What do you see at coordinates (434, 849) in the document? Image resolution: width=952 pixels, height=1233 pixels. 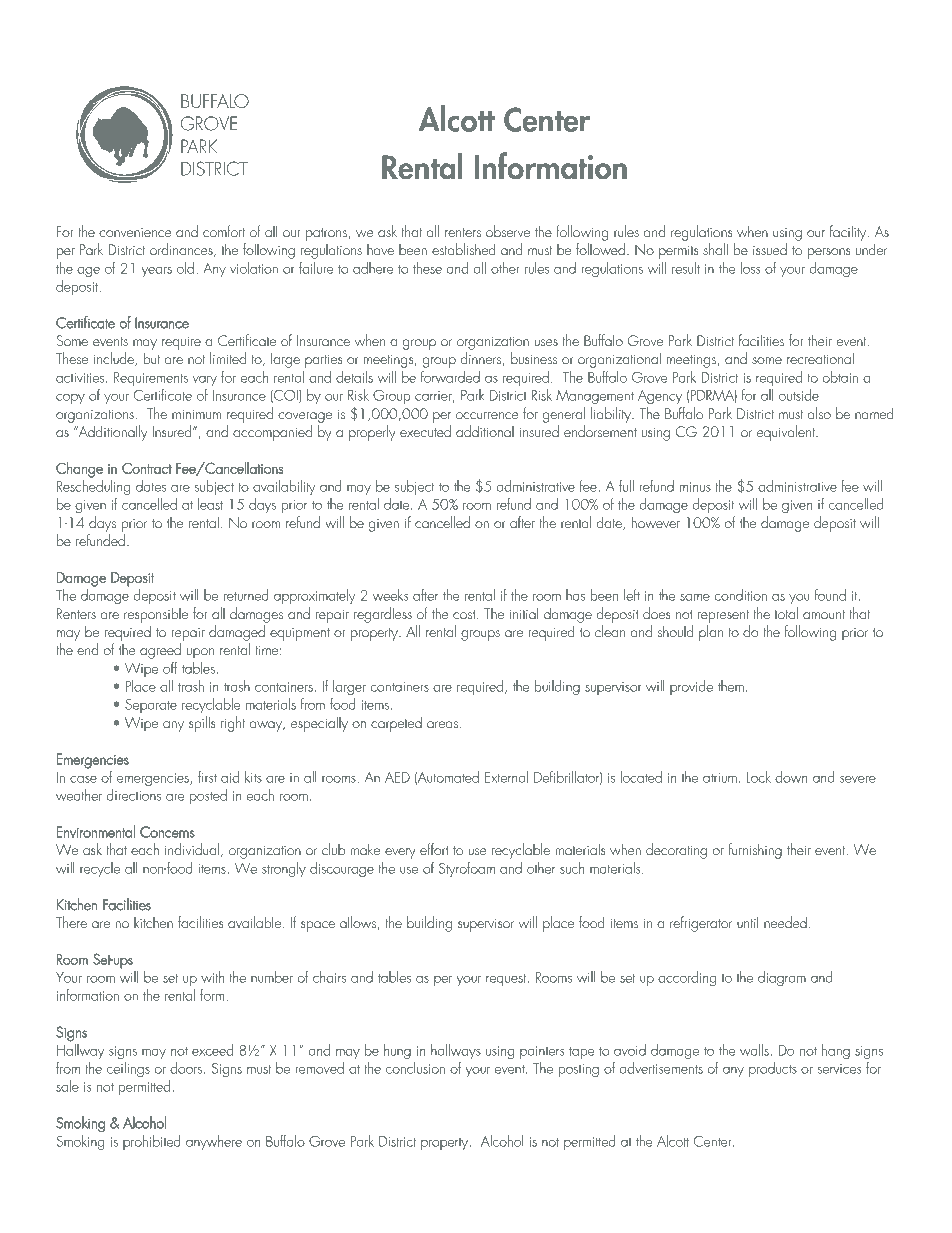 I see `effort` at bounding box center [434, 849].
